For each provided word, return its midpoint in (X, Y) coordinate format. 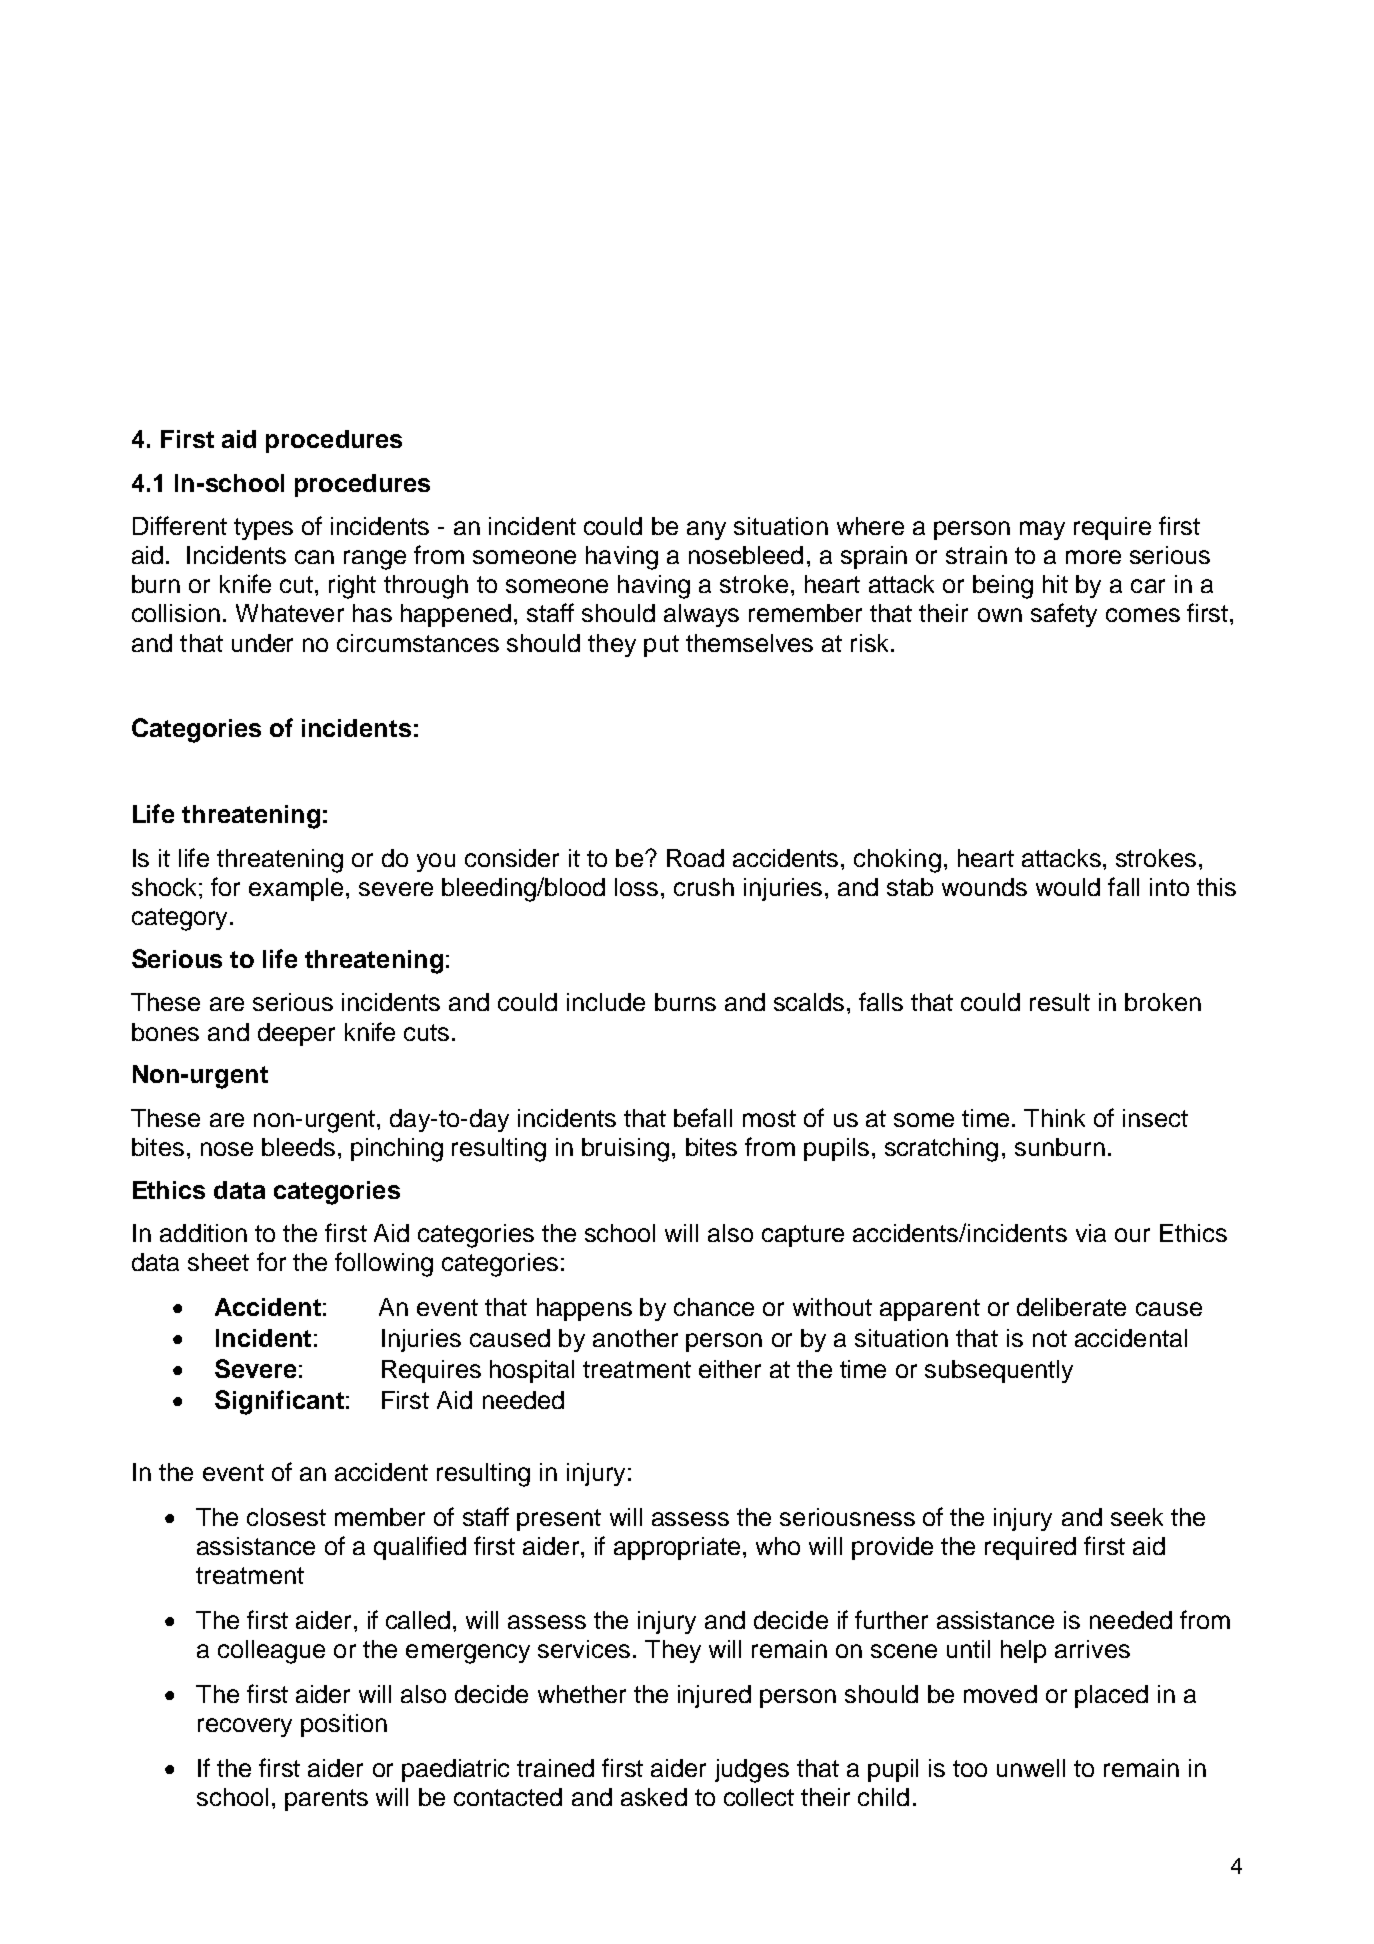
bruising (625, 1150)
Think (1054, 1118)
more (1093, 557)
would (1068, 887)
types (263, 529)
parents (326, 1800)
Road (695, 858)
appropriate (677, 1548)
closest (286, 1517)
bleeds (298, 1147)
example (296, 889)
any (706, 530)
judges (752, 1771)
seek (1137, 1517)
